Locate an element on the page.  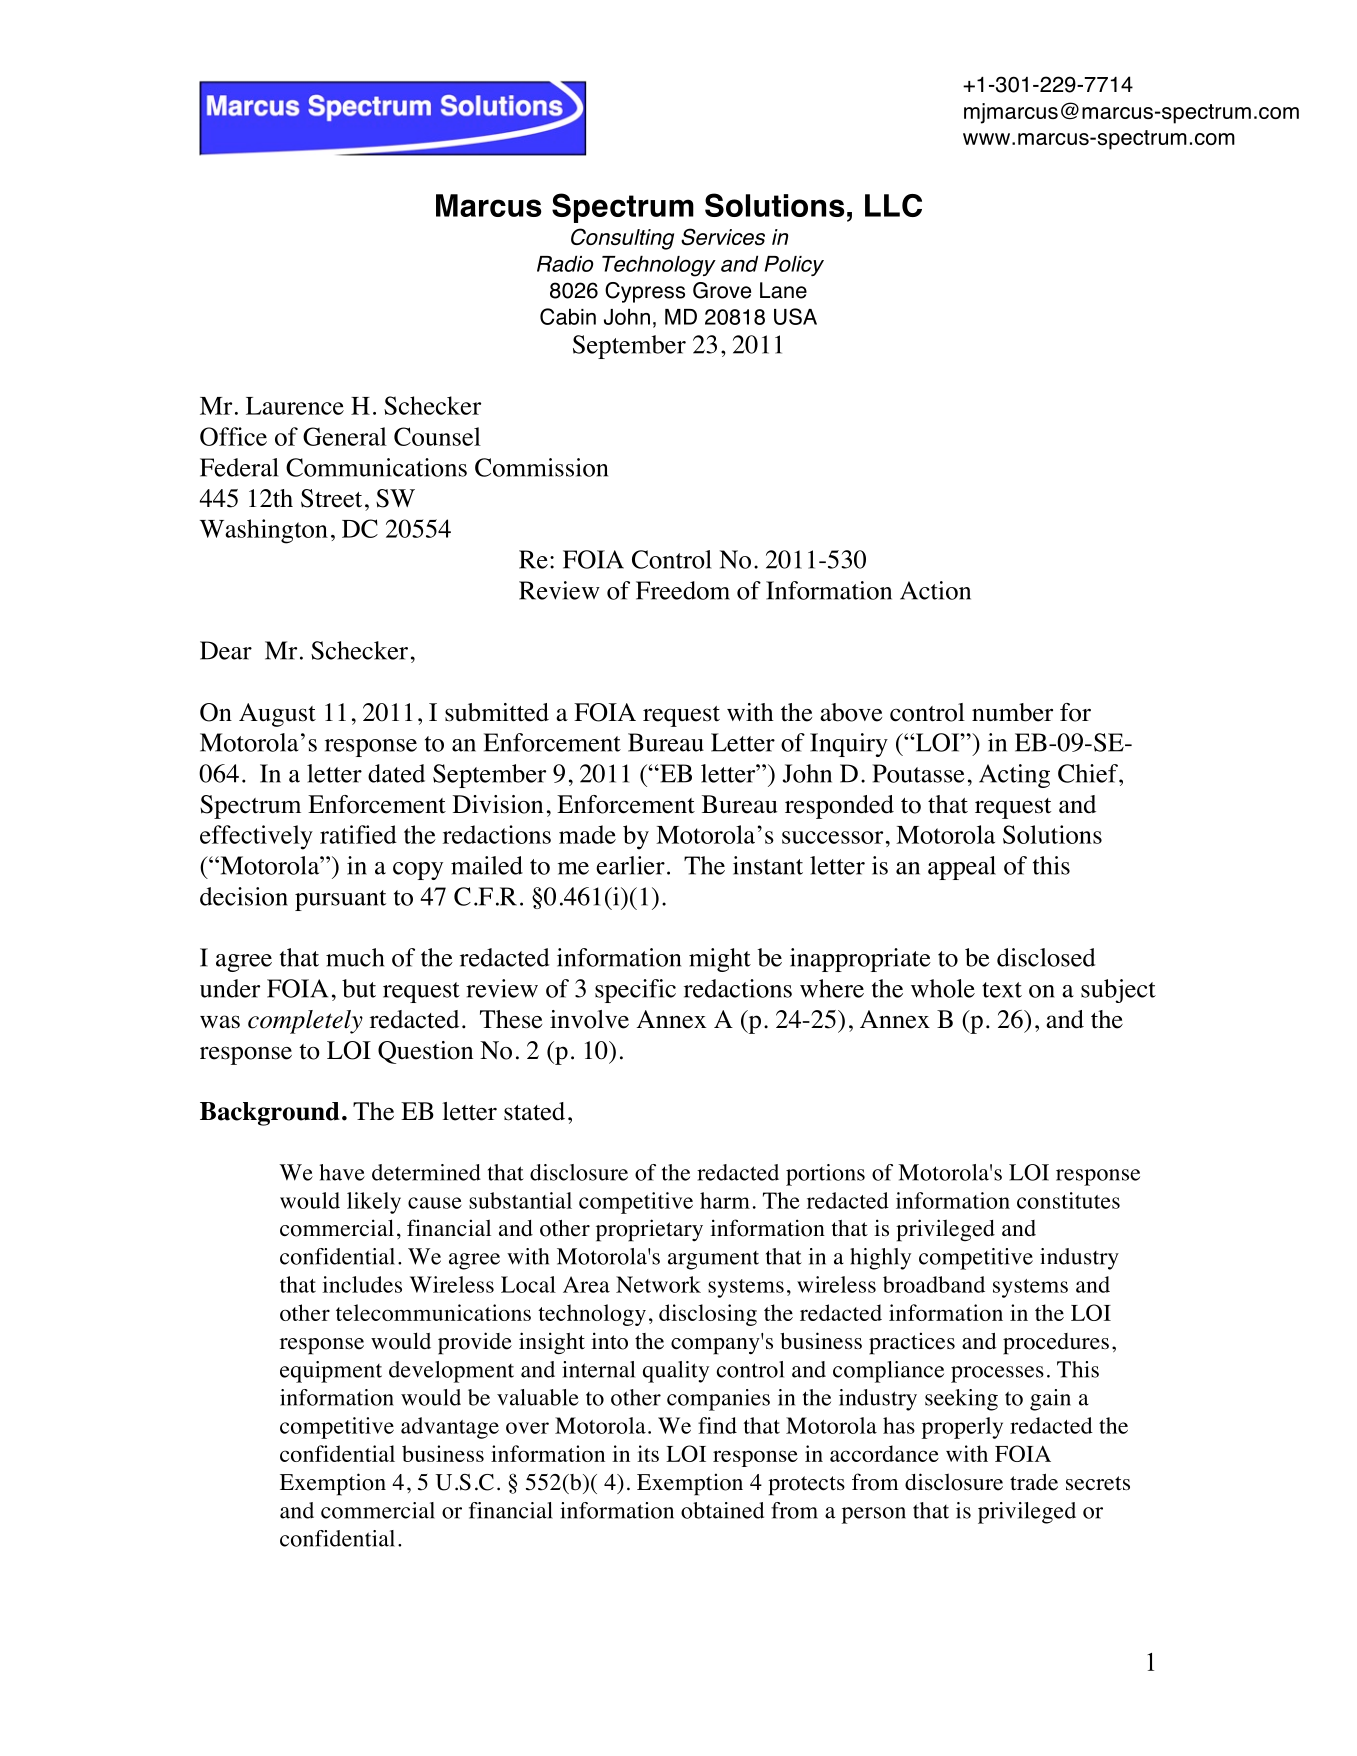
number is located at coordinates (1012, 712).
